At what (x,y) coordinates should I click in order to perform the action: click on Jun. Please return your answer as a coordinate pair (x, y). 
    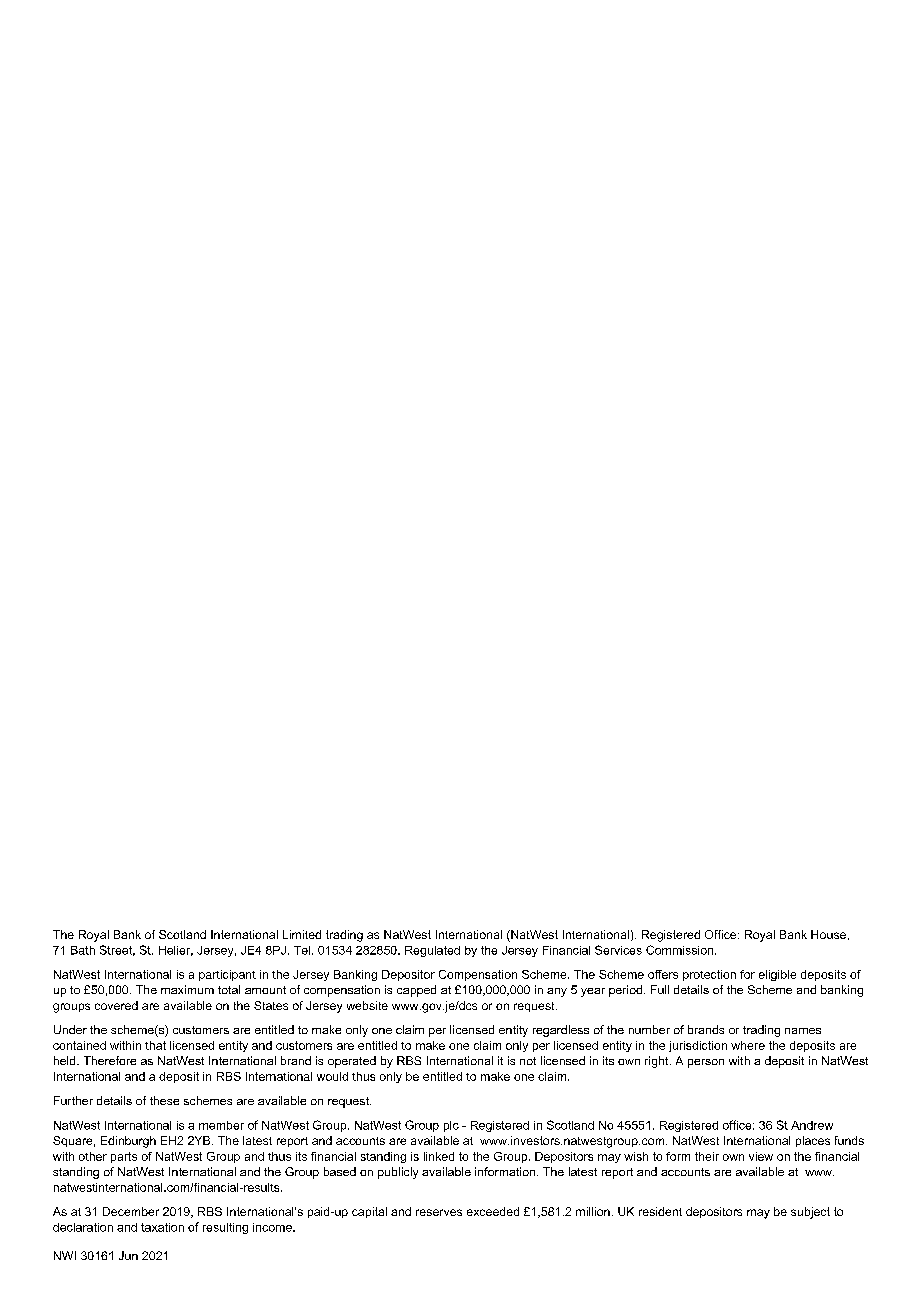
    Looking at the image, I should click on (128, 1255).
